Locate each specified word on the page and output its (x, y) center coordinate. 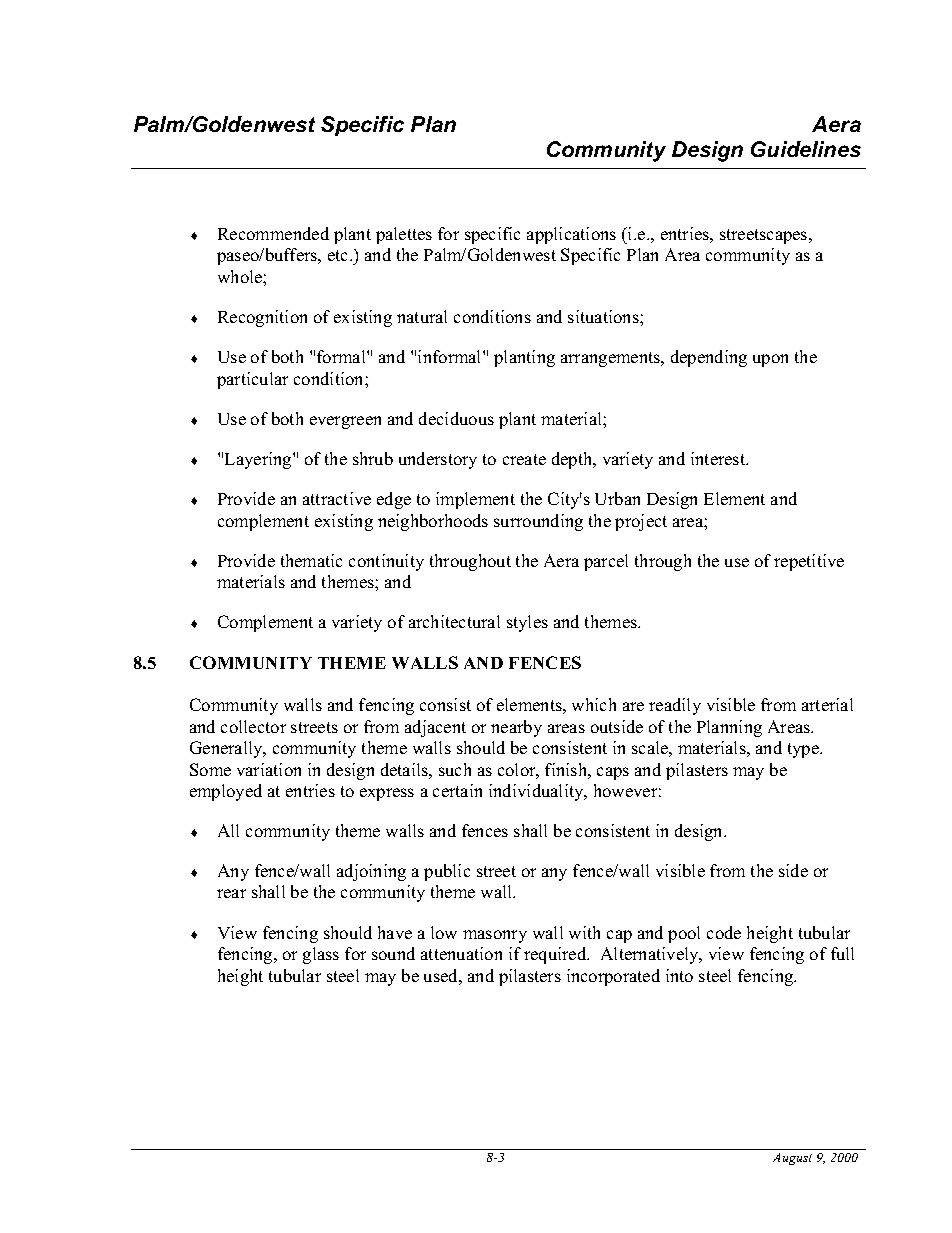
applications (571, 235)
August (792, 1159)
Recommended (273, 233)
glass (321, 955)
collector (253, 726)
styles (527, 623)
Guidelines (806, 149)
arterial (827, 704)
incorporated (613, 977)
